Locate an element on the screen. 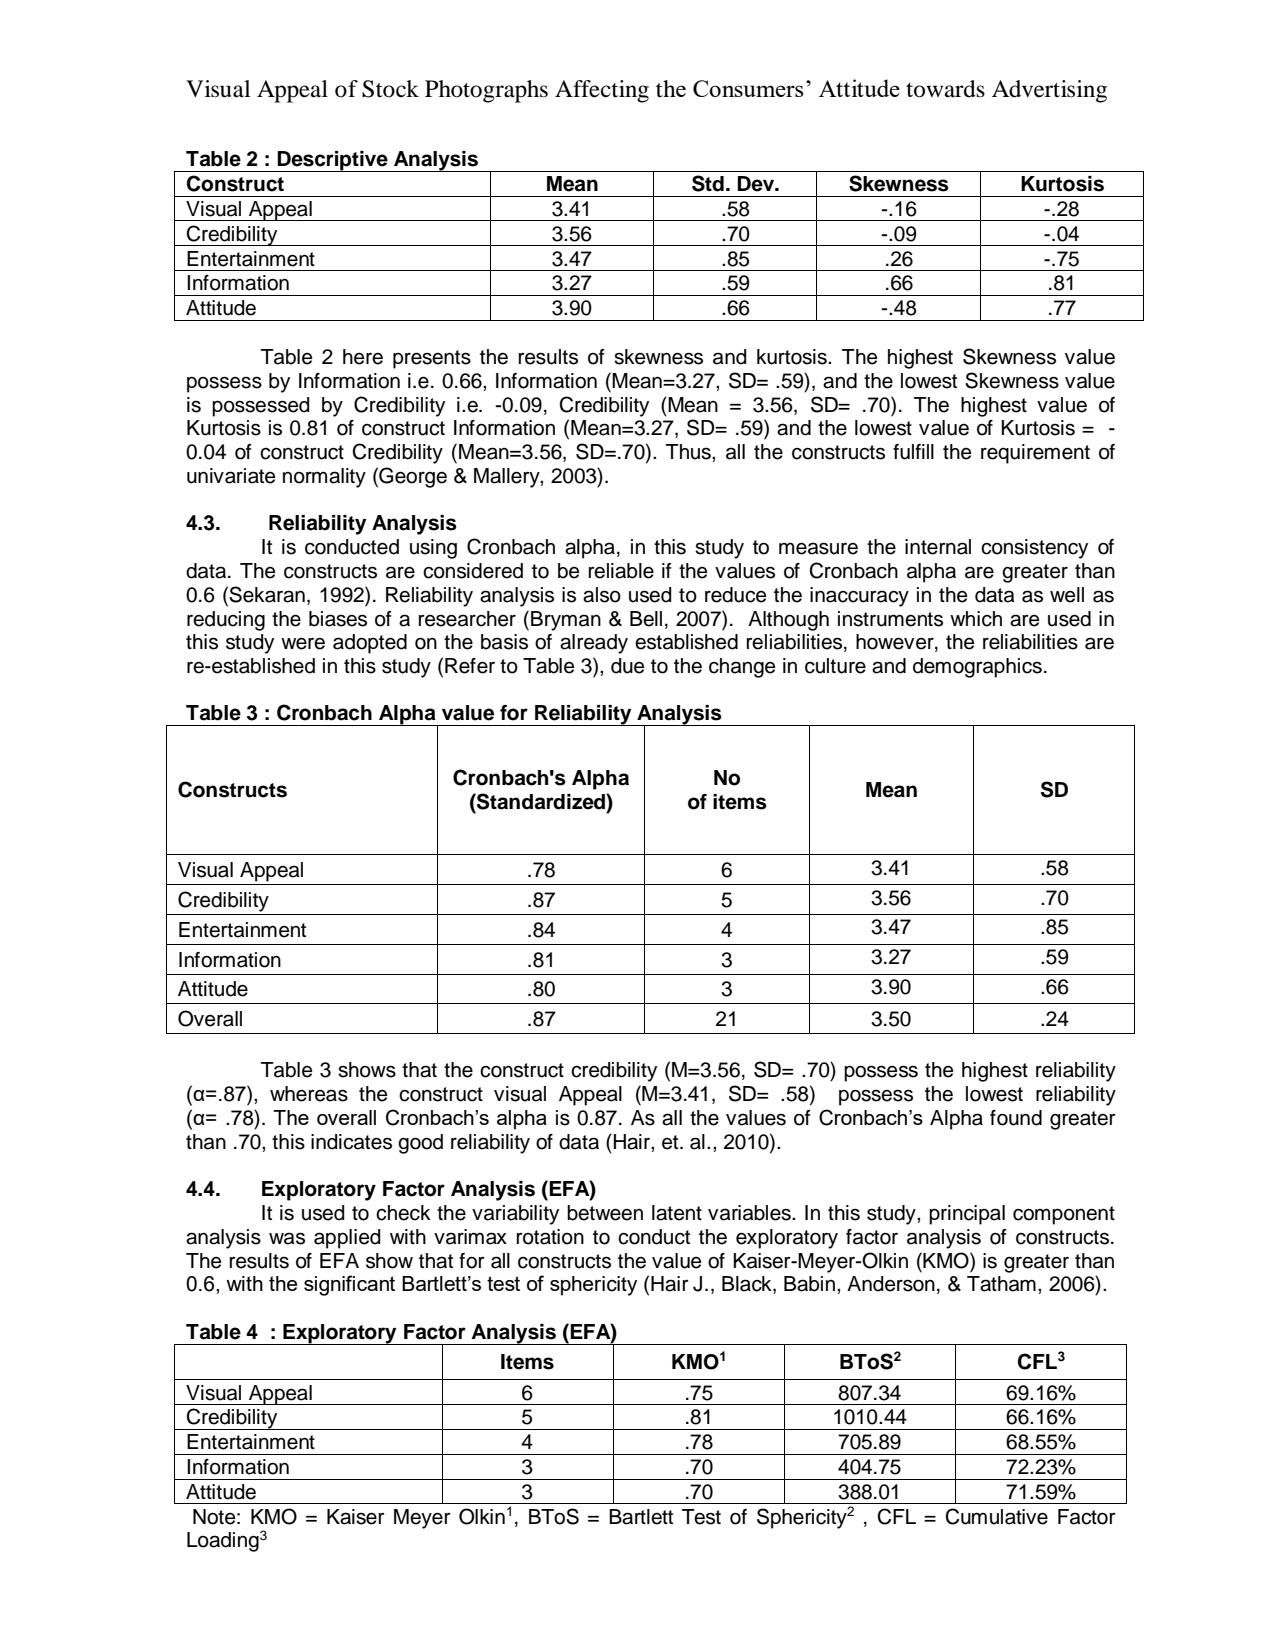 The height and width of the screenshot is (1638, 1266). were is located at coordinates (303, 643).
